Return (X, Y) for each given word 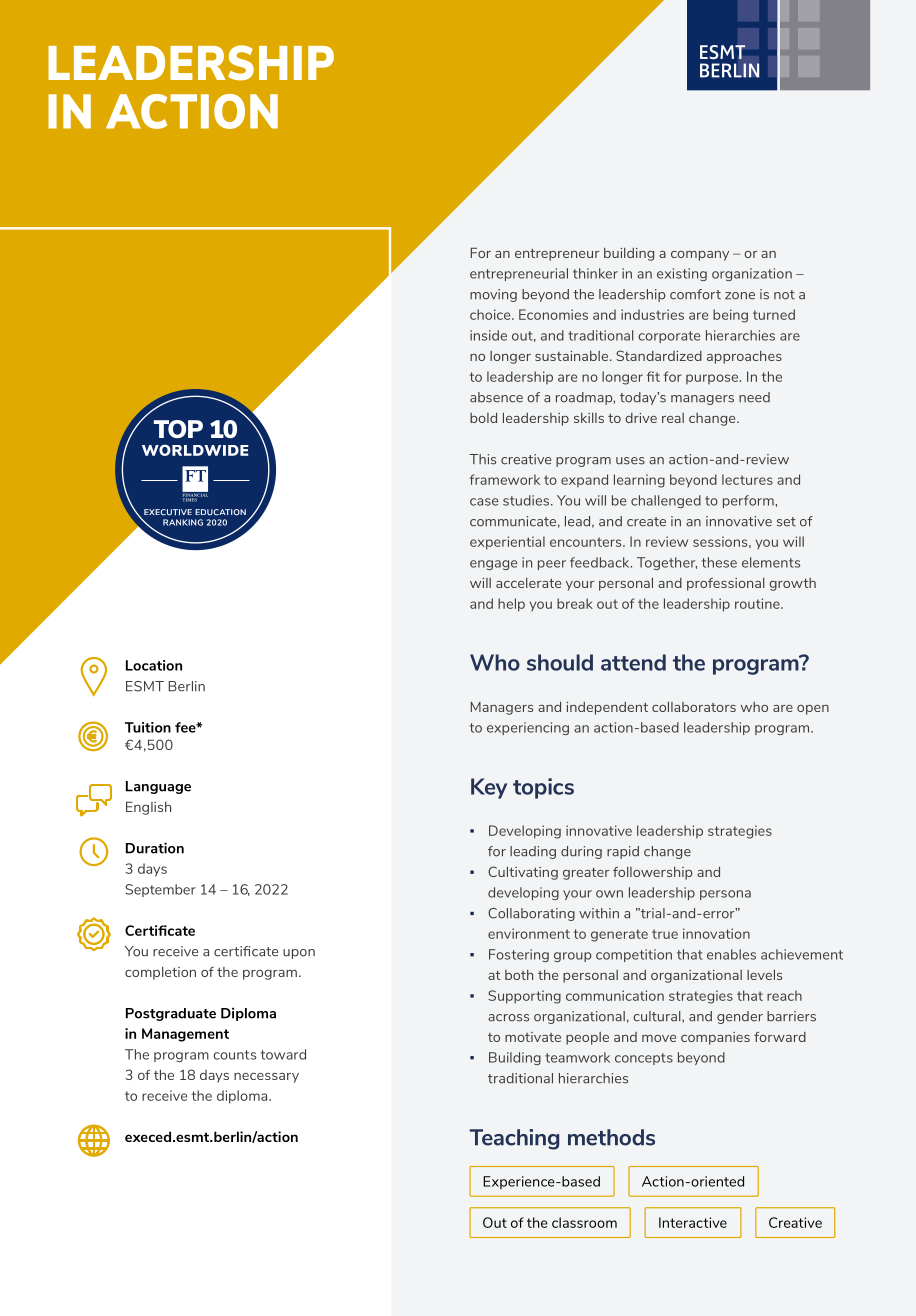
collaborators (694, 706)
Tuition (148, 727)
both (519, 975)
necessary (266, 1078)
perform (749, 501)
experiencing (528, 728)
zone (740, 296)
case (484, 502)
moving (493, 295)
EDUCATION (220, 512)
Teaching (514, 1139)
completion (160, 973)
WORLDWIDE (195, 450)
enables (731, 954)
